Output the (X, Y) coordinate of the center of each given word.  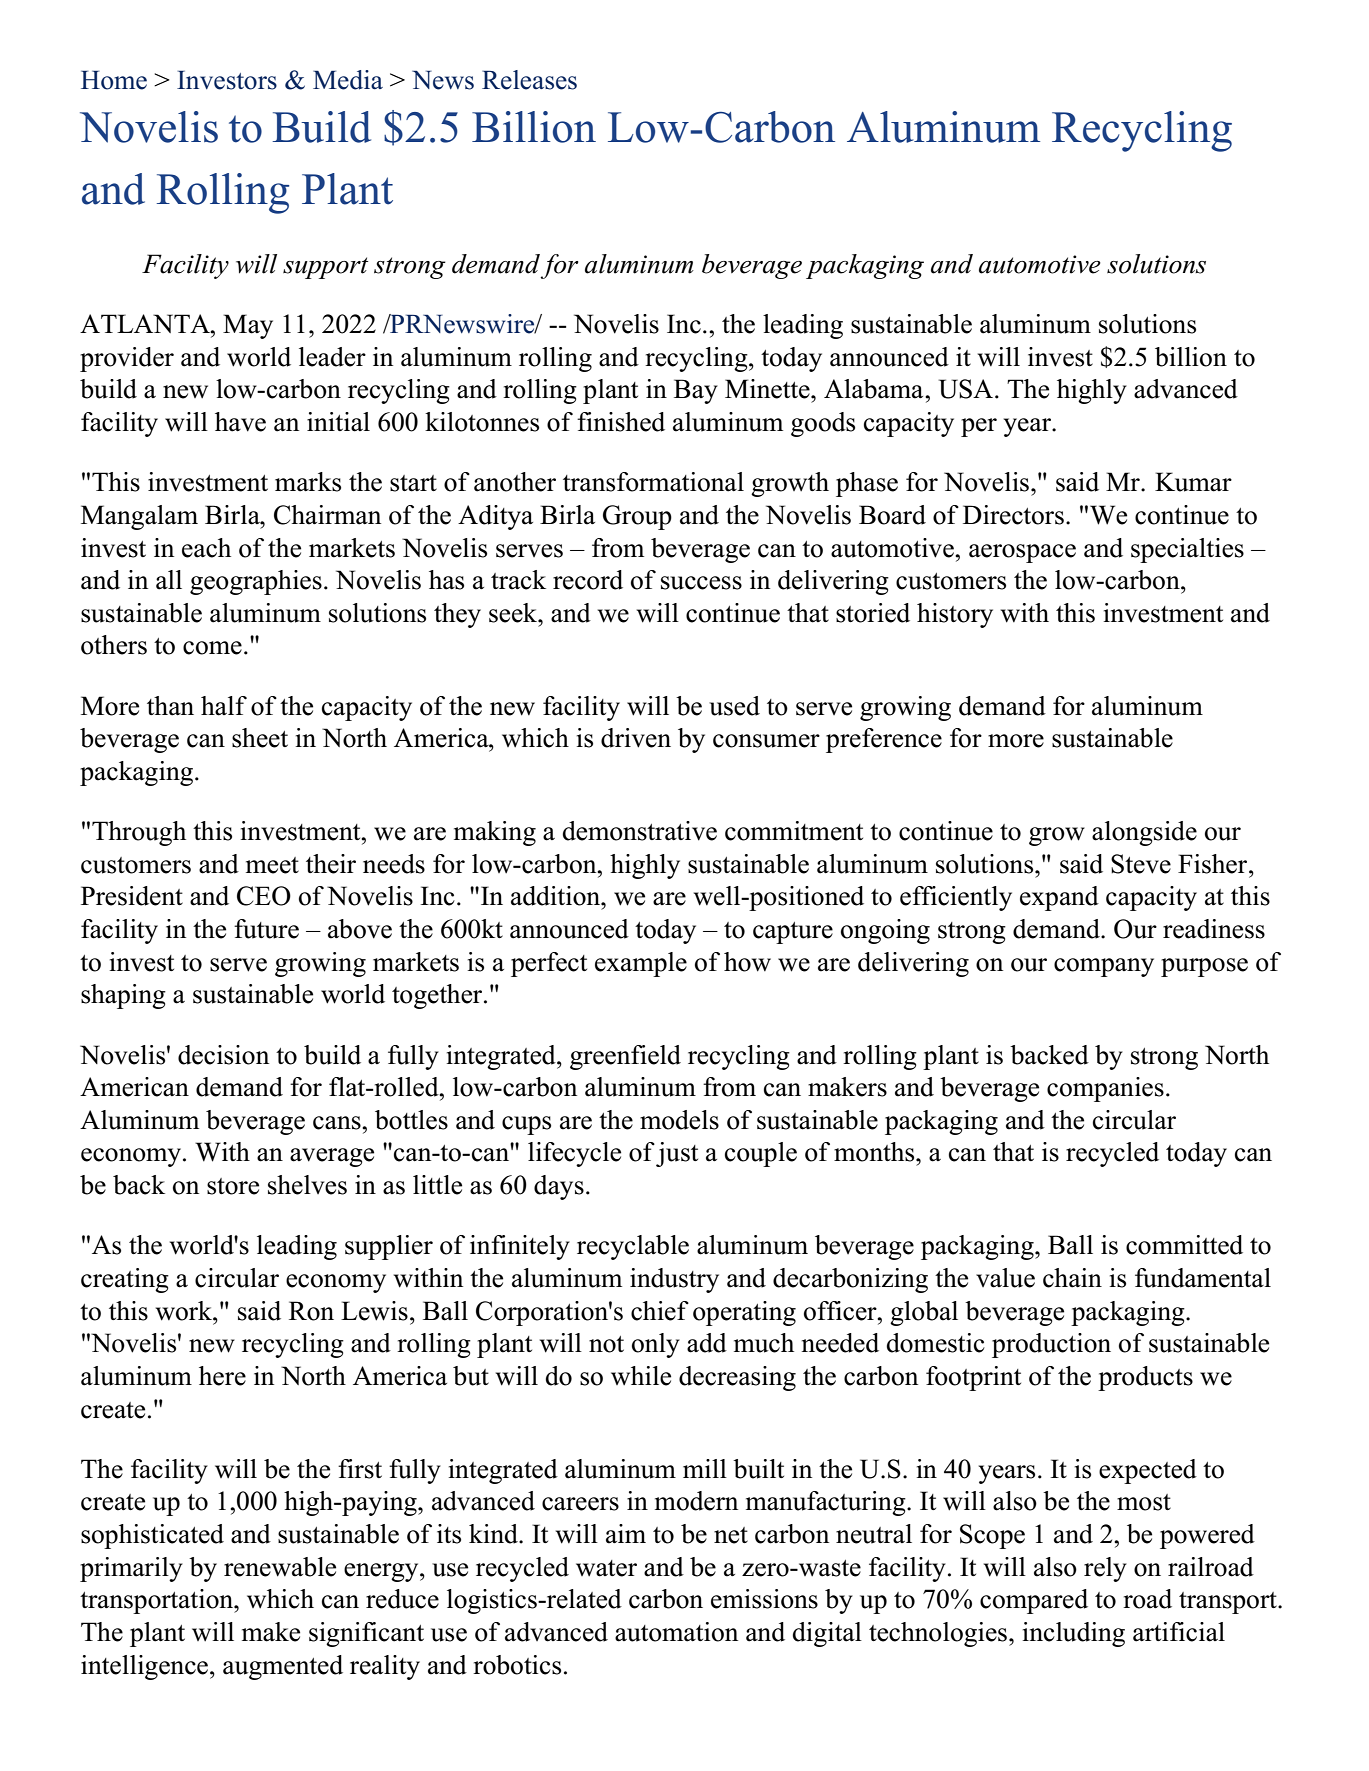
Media (348, 80)
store (233, 1186)
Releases (529, 80)
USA (967, 389)
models (679, 1120)
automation (676, 1632)
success (701, 583)
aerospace (1022, 553)
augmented (283, 1667)
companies (1105, 1089)
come (212, 648)
